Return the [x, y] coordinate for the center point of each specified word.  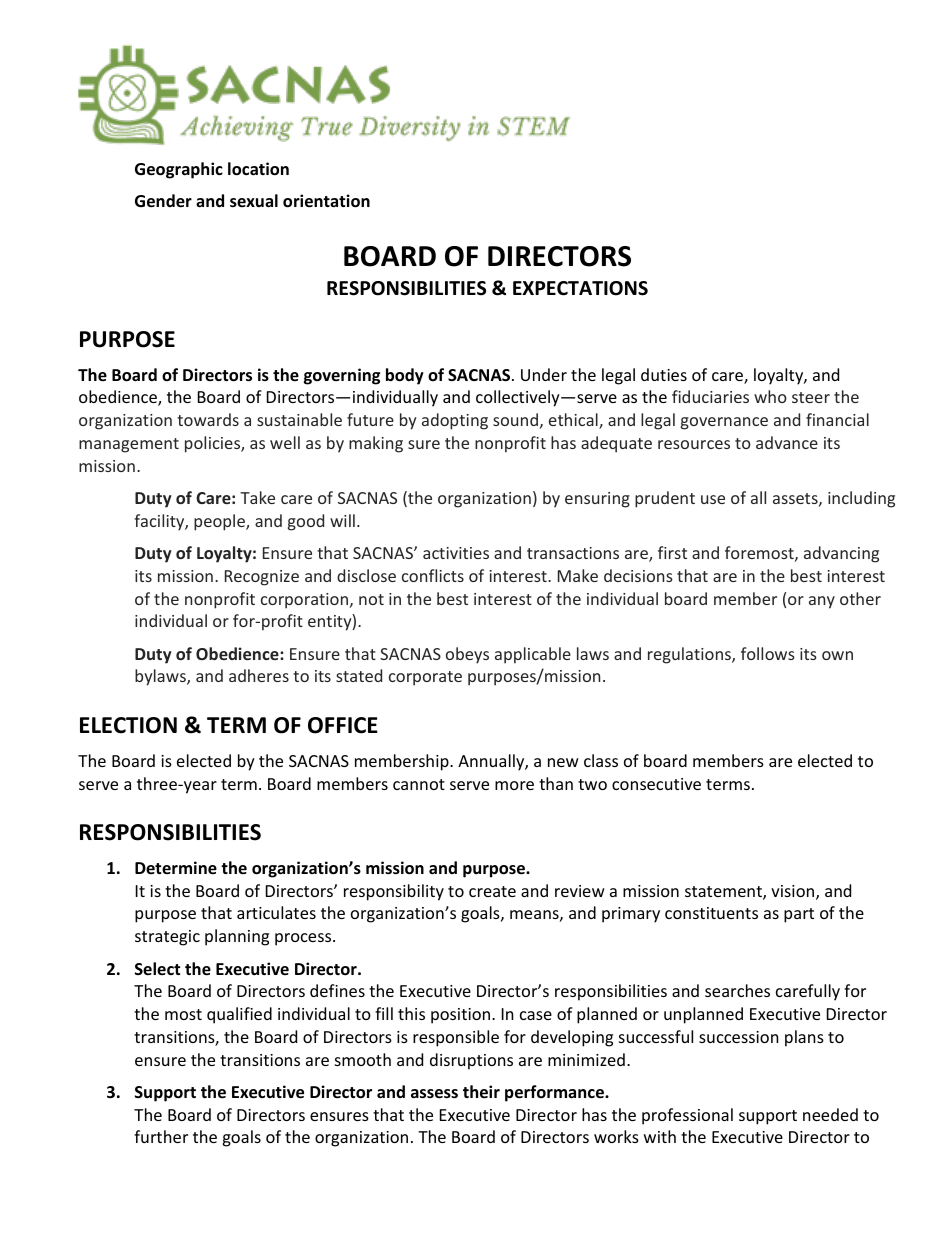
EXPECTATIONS [580, 288]
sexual [254, 201]
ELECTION [128, 725]
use [713, 499]
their [481, 1092]
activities [456, 553]
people [220, 522]
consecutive [656, 784]
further [161, 1136]
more [514, 785]
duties [664, 374]
